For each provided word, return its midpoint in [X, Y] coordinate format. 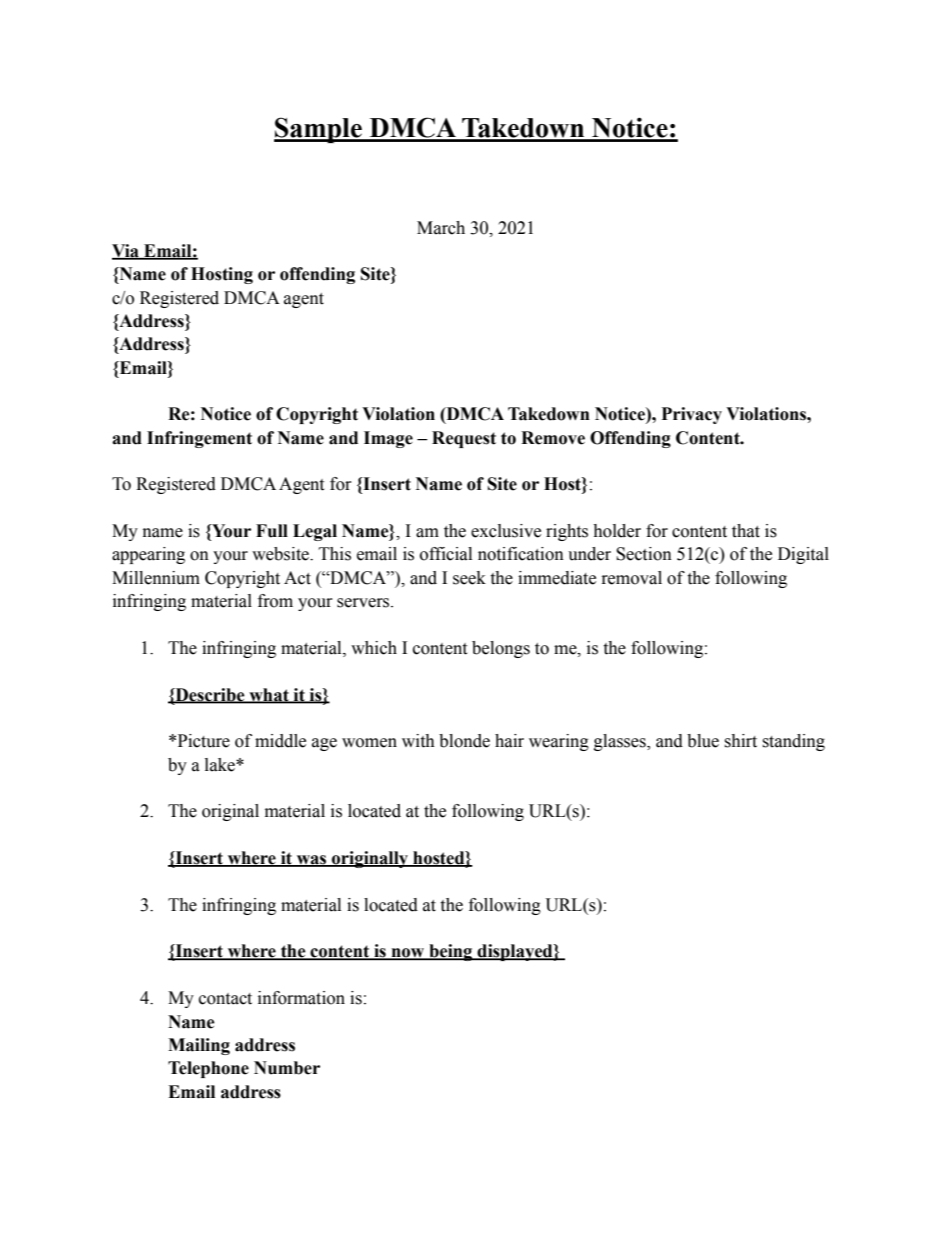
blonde [464, 741]
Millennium [156, 578]
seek [469, 578]
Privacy [692, 415]
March [441, 228]
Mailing [199, 1046]
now [408, 954]
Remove [553, 438]
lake [221, 765]
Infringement [199, 439]
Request [464, 439]
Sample [319, 130]
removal [632, 578]
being [451, 952]
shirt [740, 741]
